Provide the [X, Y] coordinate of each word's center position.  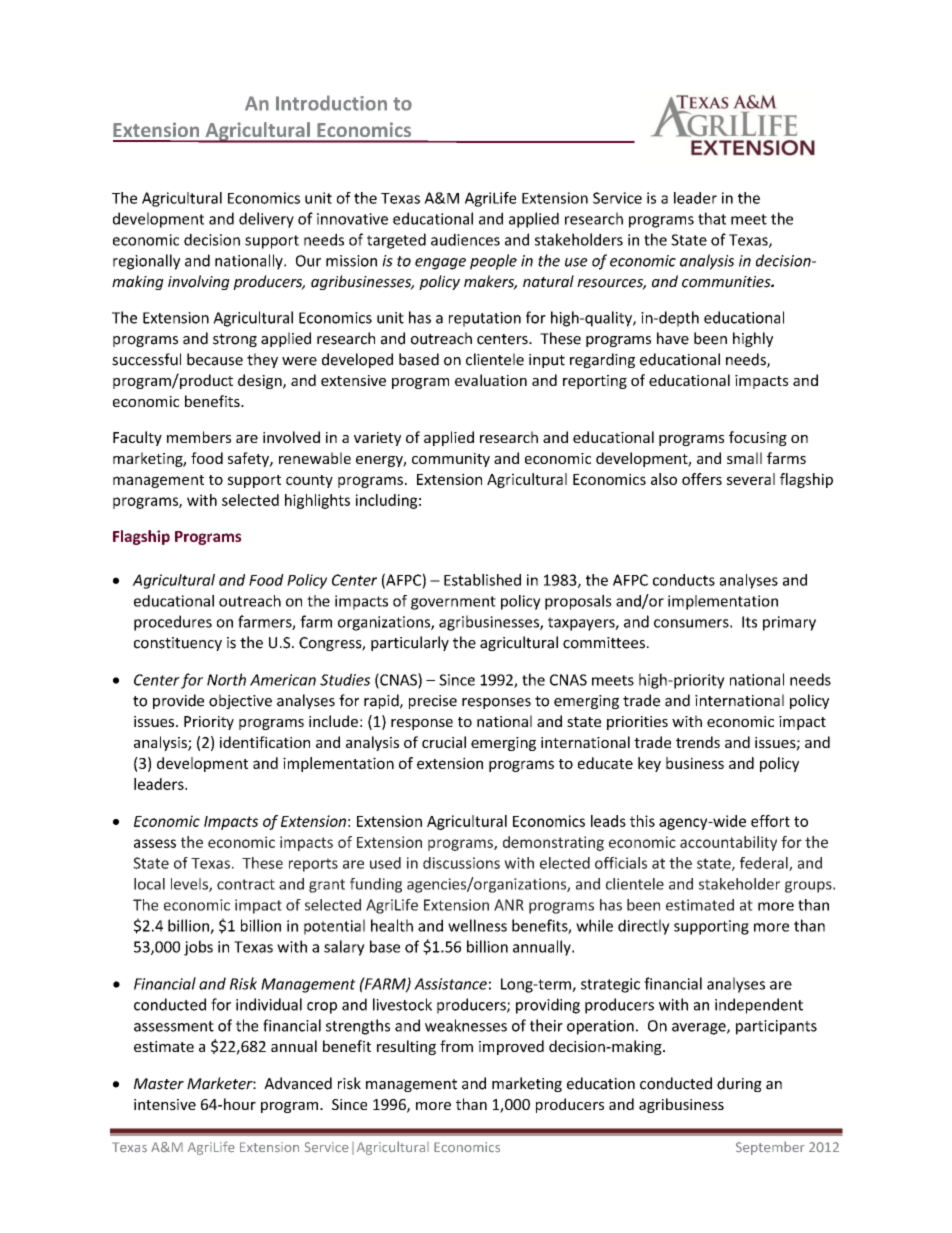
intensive [165, 1104]
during [739, 1084]
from [456, 1046]
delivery [266, 220]
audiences [465, 239]
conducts [684, 580]
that [712, 218]
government [453, 603]
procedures [173, 623]
